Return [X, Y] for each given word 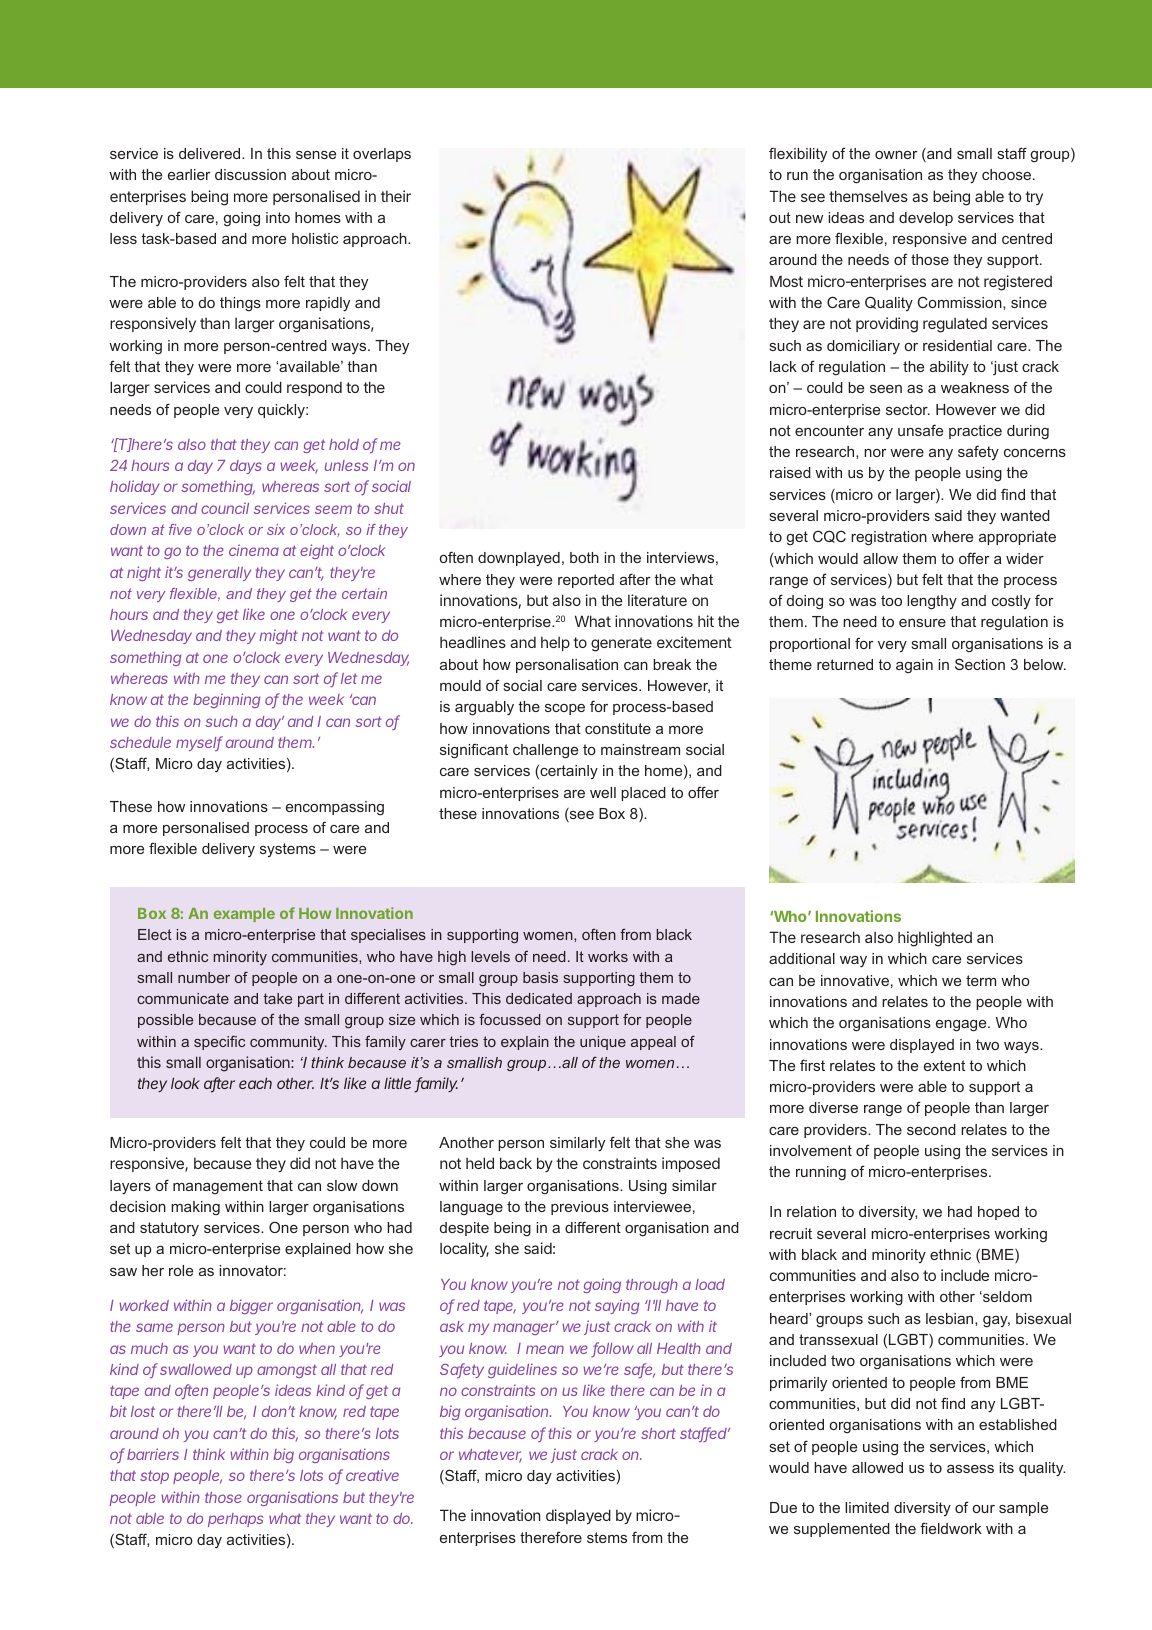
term [981, 980]
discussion [250, 174]
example [244, 915]
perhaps [235, 1520]
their [396, 196]
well [603, 792]
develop [926, 219]
